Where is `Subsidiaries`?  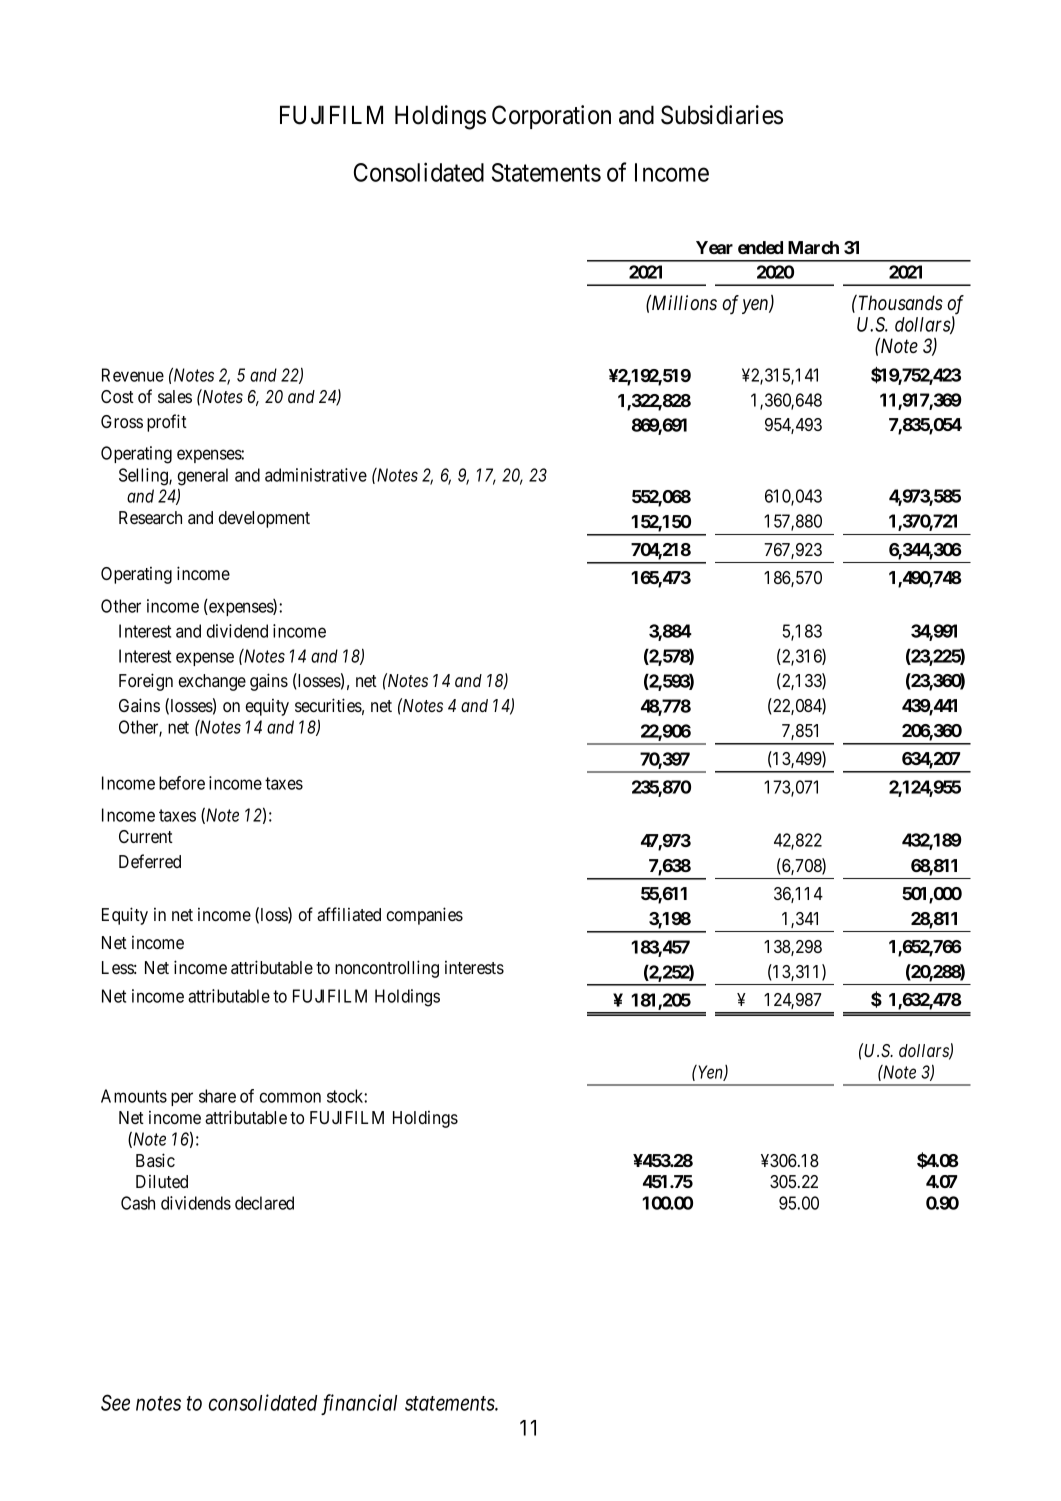 Subsidiaries is located at coordinates (722, 115).
